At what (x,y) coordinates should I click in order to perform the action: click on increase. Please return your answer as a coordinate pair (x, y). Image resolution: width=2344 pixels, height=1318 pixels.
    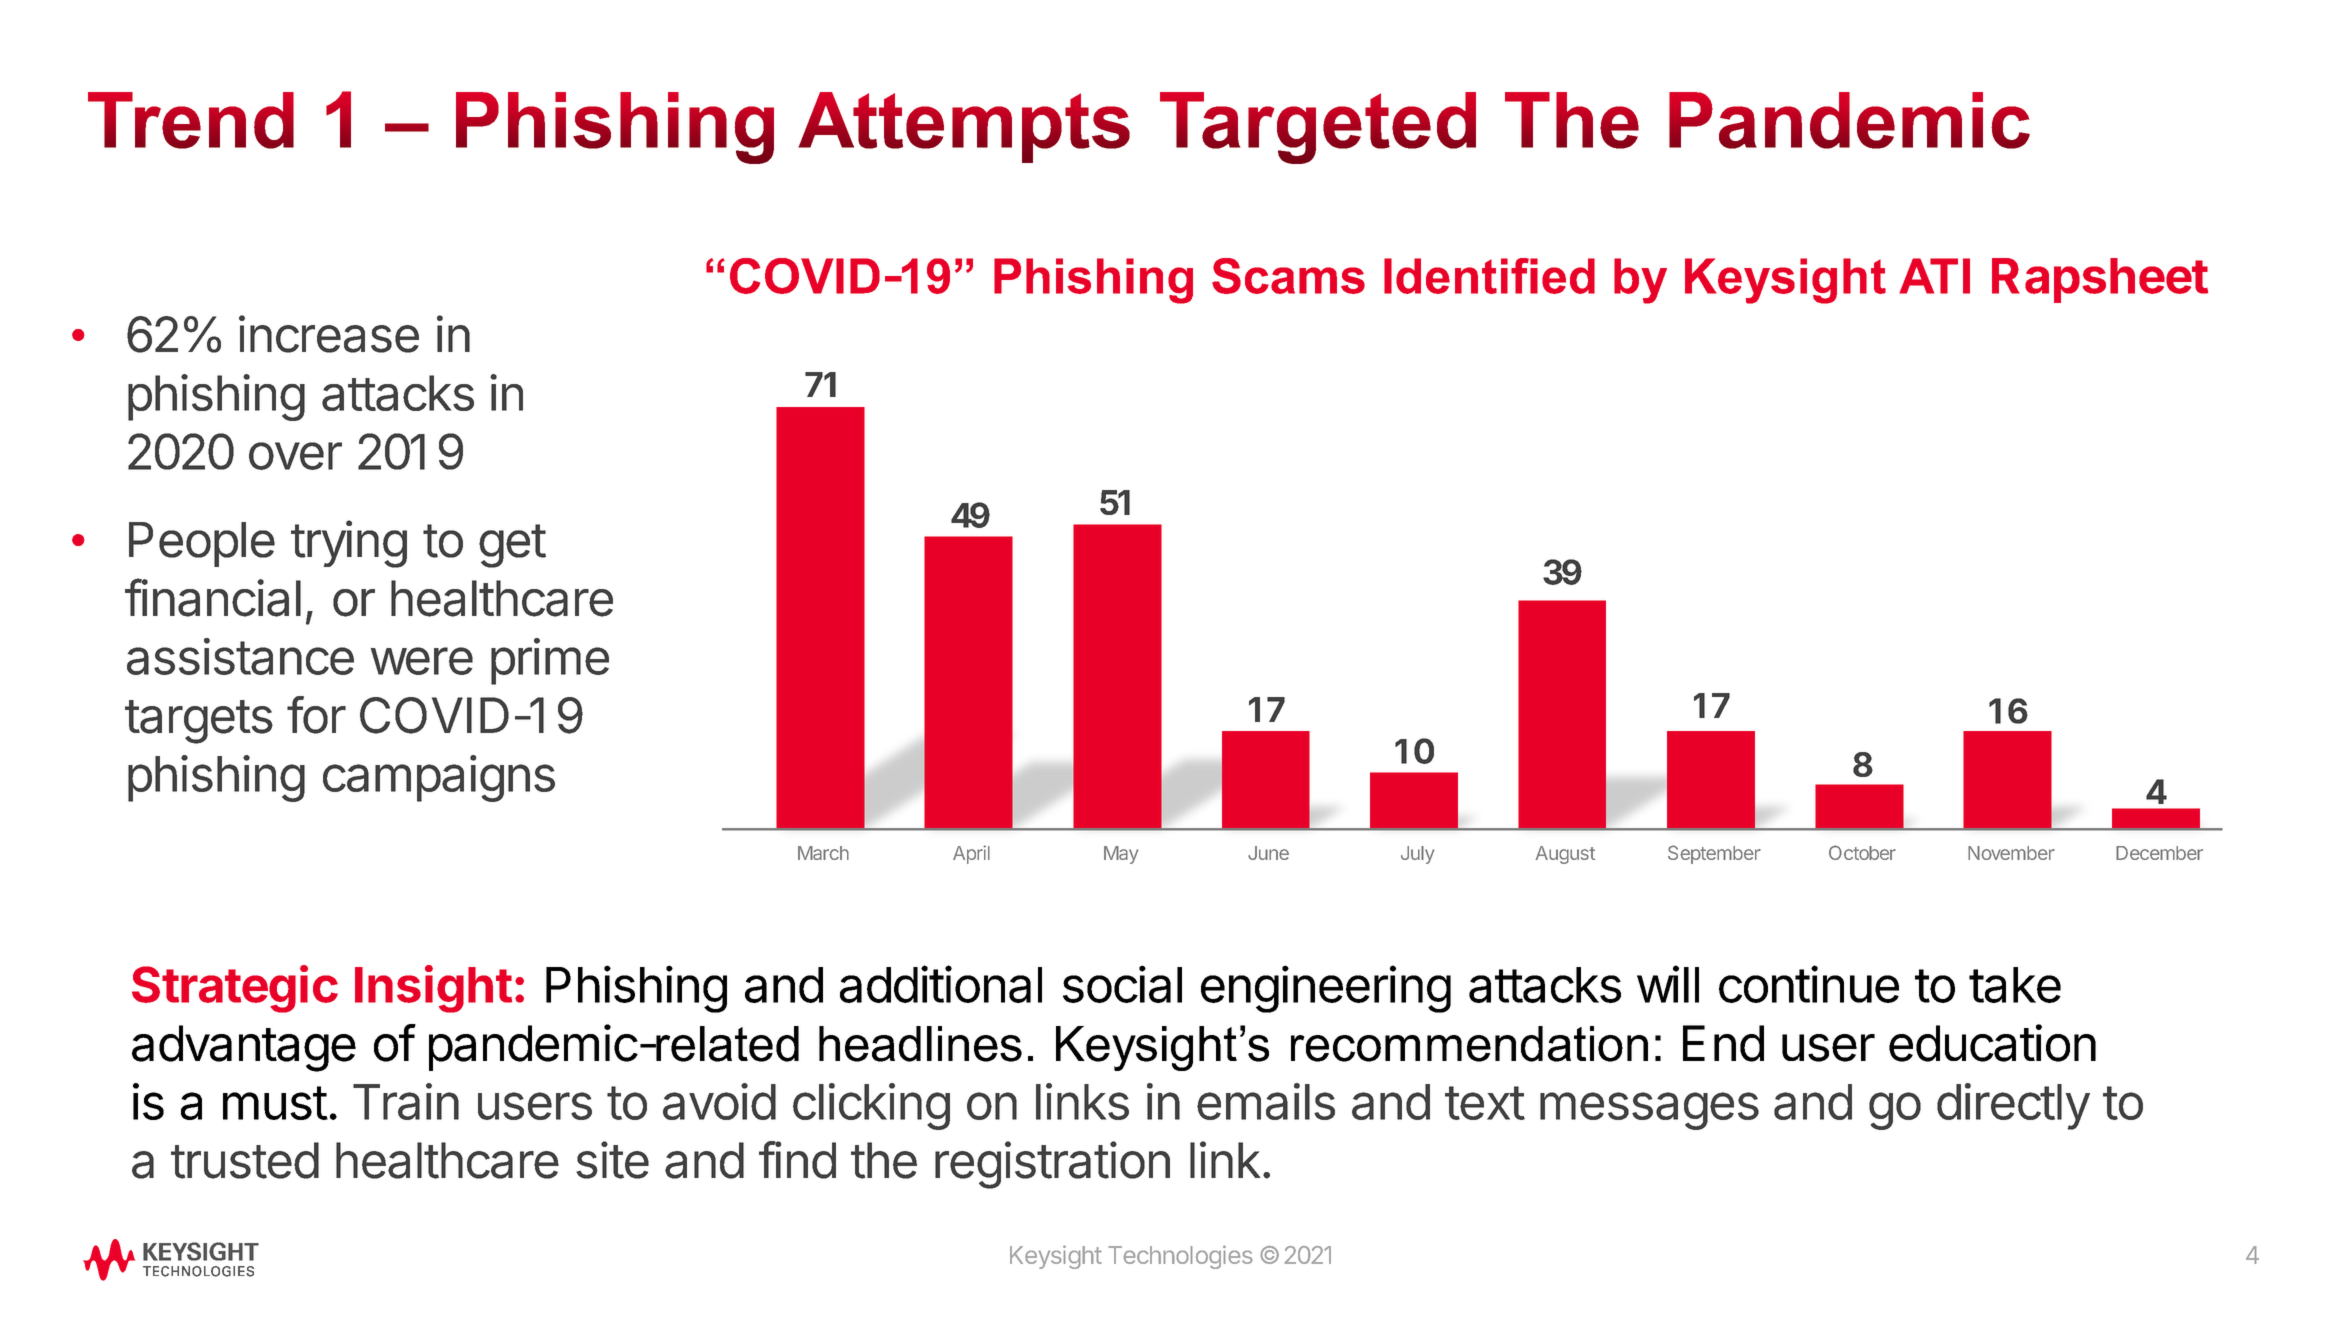
    Looking at the image, I should click on (329, 334).
